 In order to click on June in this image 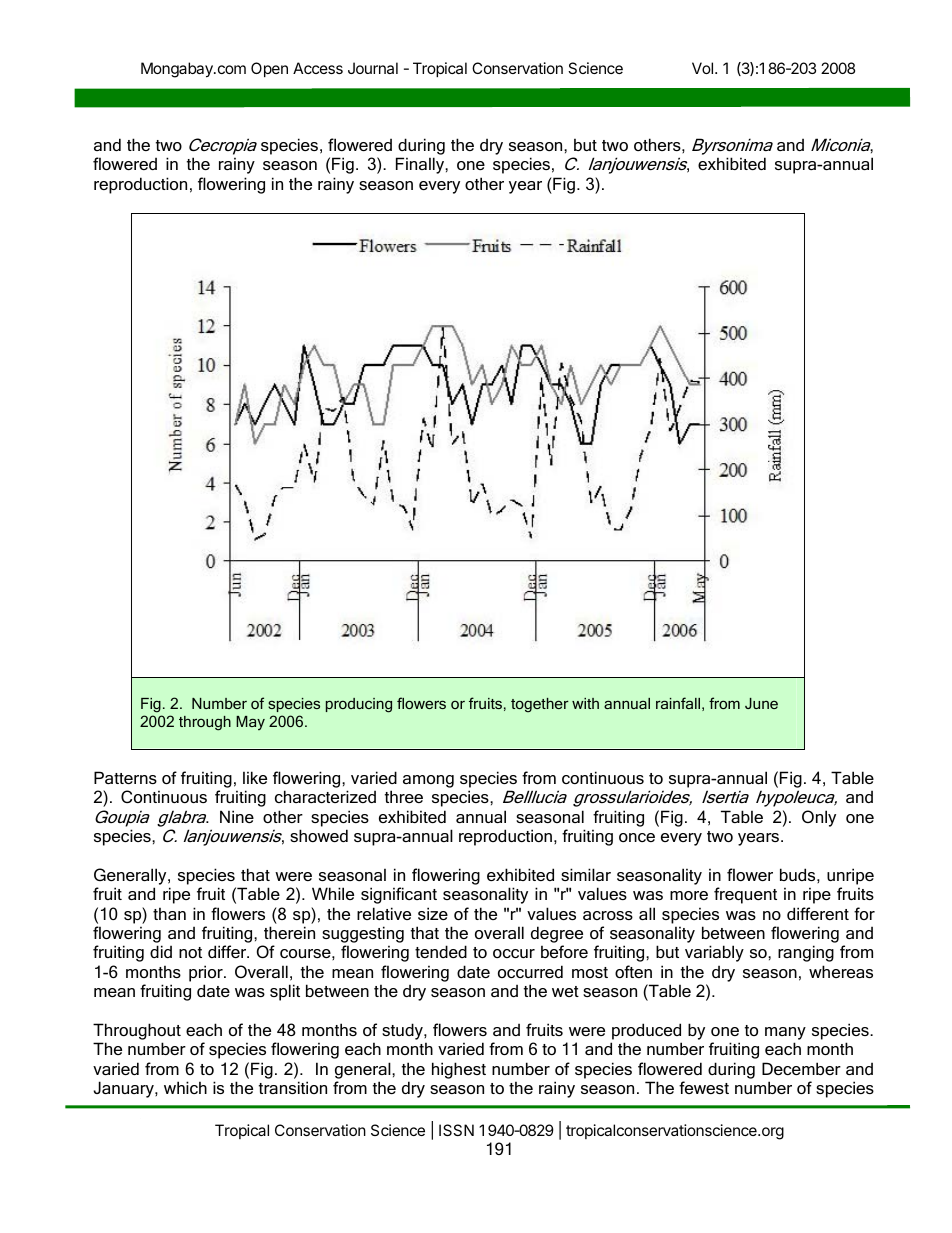, I will do `click(761, 703)`.
